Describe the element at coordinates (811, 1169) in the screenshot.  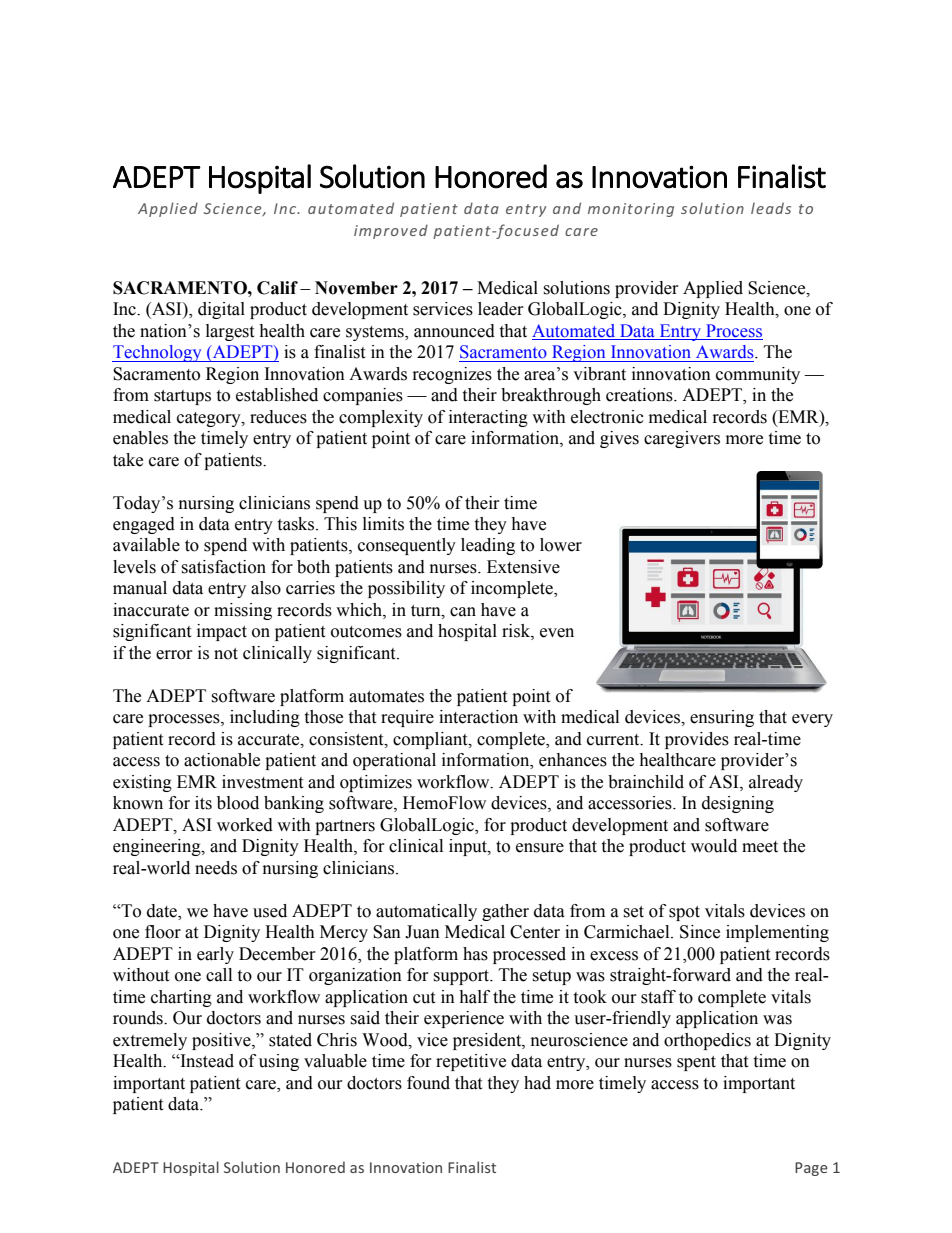
I see `Page` at that location.
